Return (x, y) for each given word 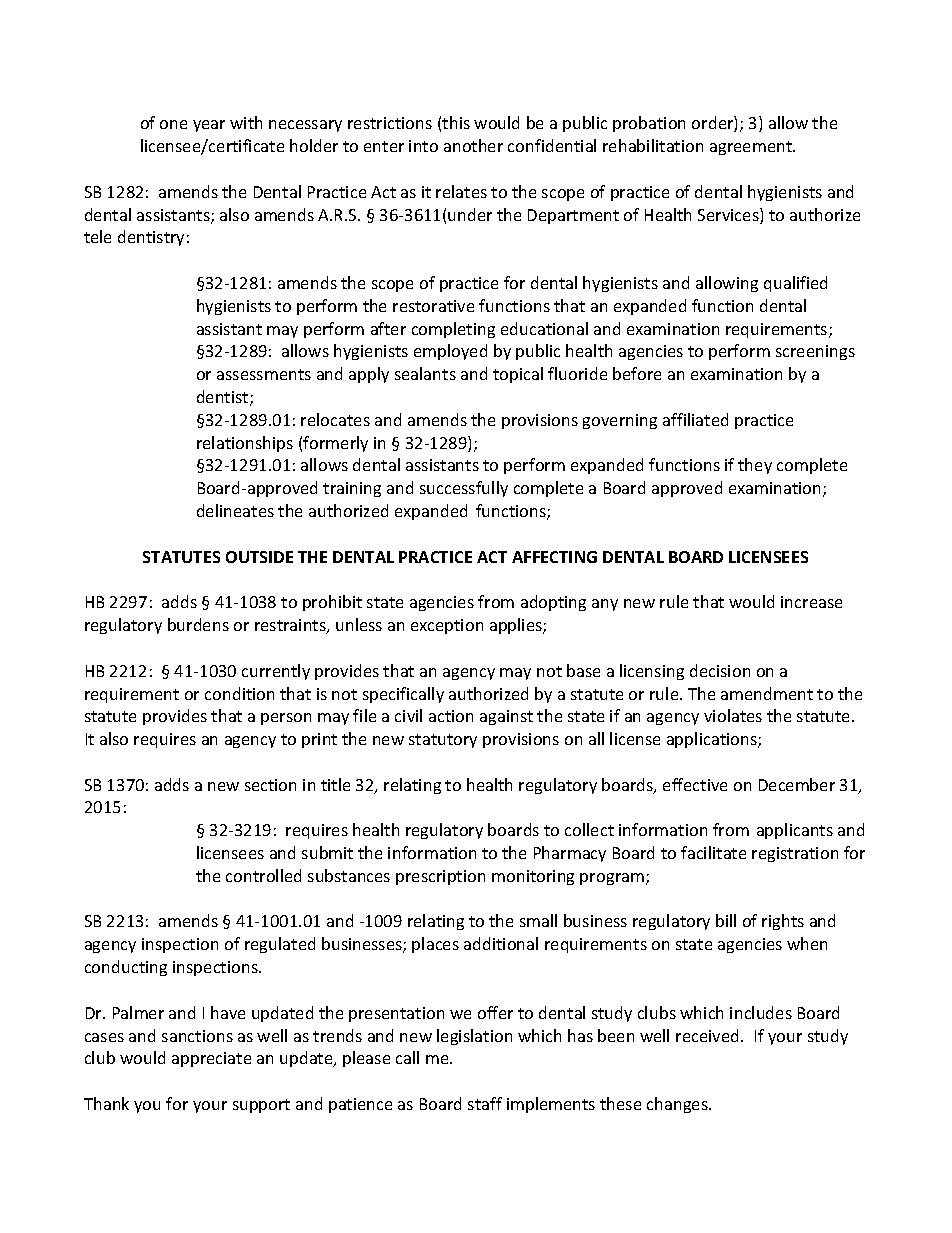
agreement (752, 148)
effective (695, 784)
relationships (245, 444)
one (173, 124)
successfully (464, 489)
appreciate (211, 1059)
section (270, 785)
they (755, 466)
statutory (443, 741)
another (473, 145)
